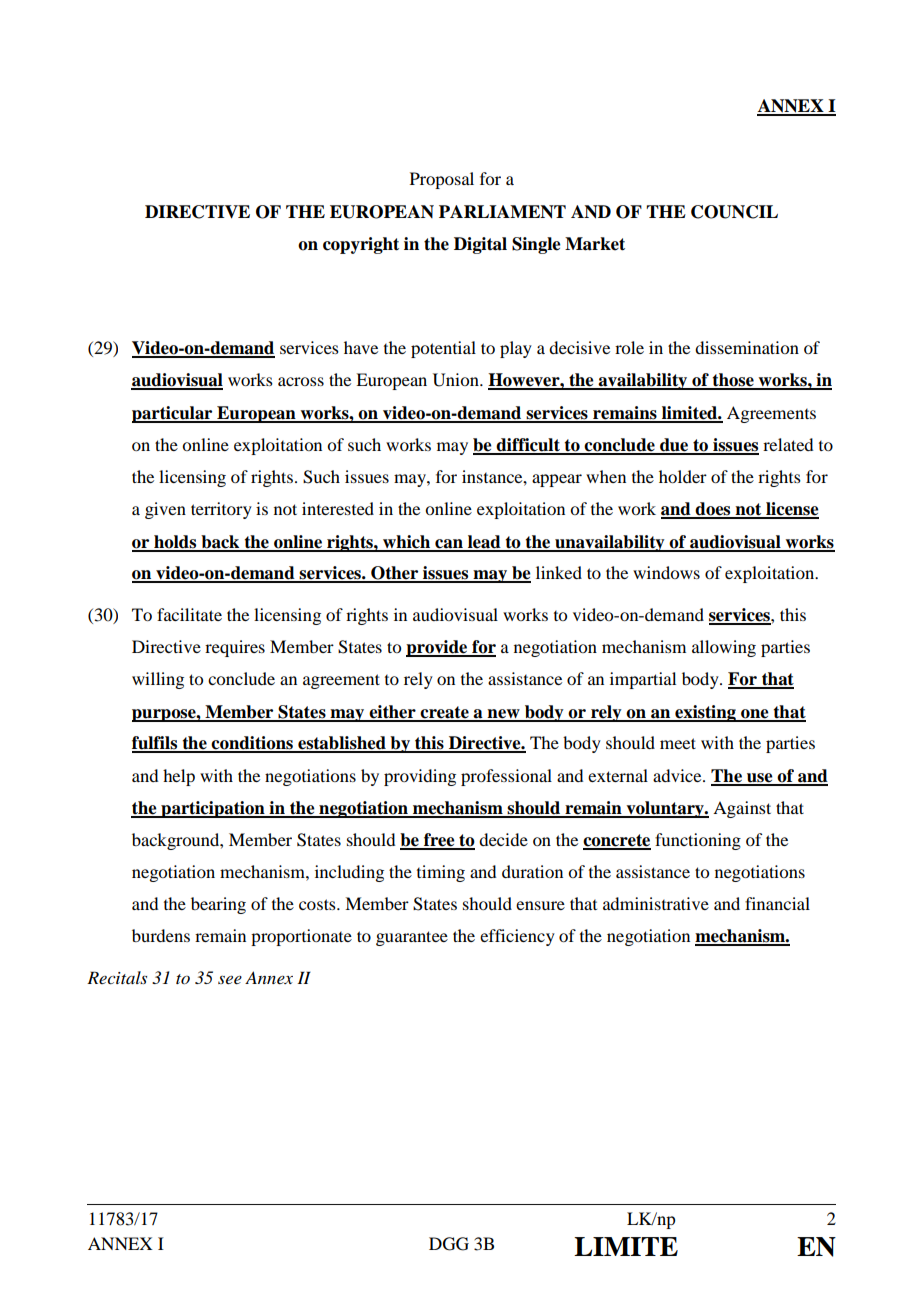 The width and height of the page is (924, 1308). I want to click on allowing, so click(724, 648).
